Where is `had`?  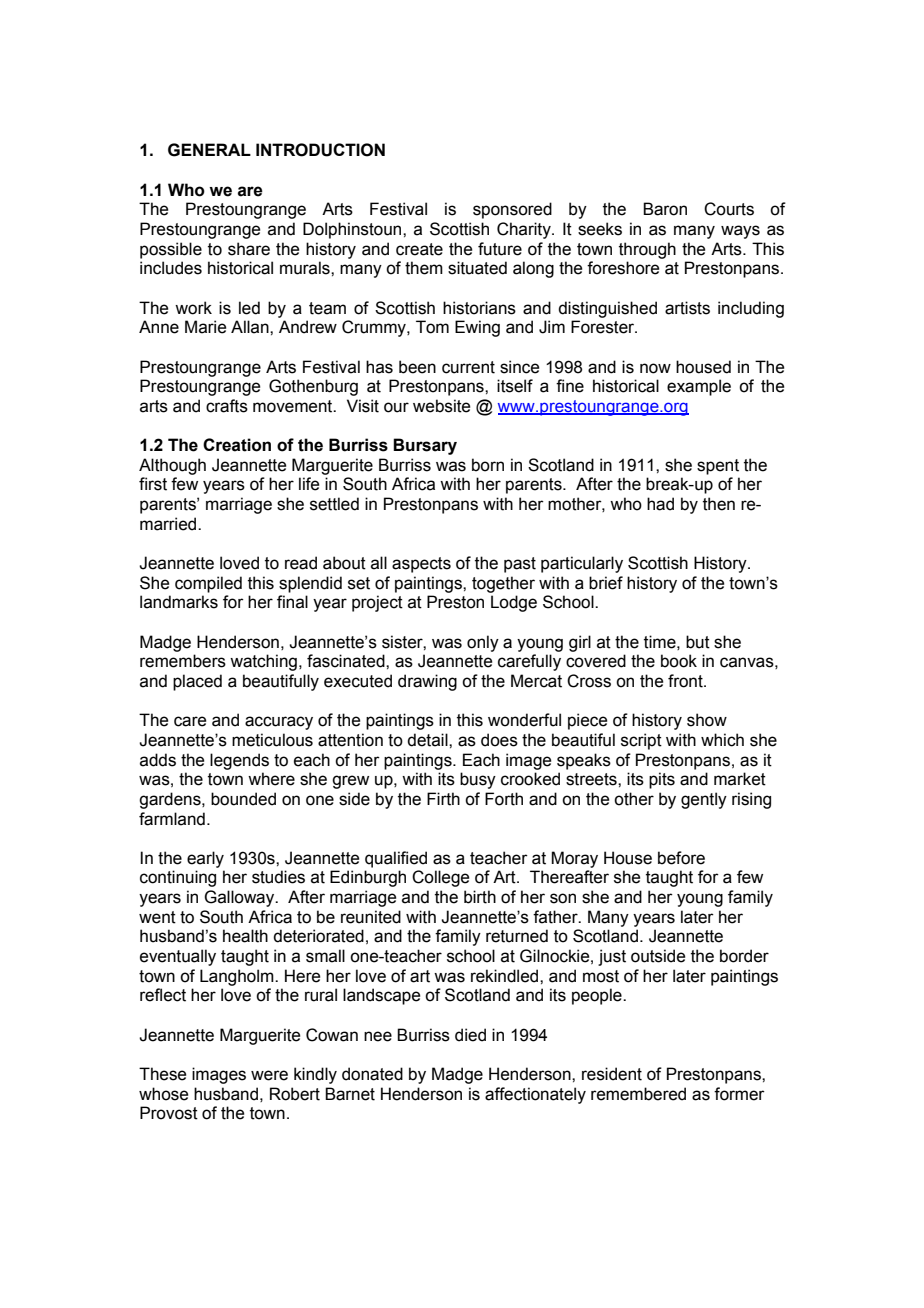
had is located at coordinates (660, 504).
